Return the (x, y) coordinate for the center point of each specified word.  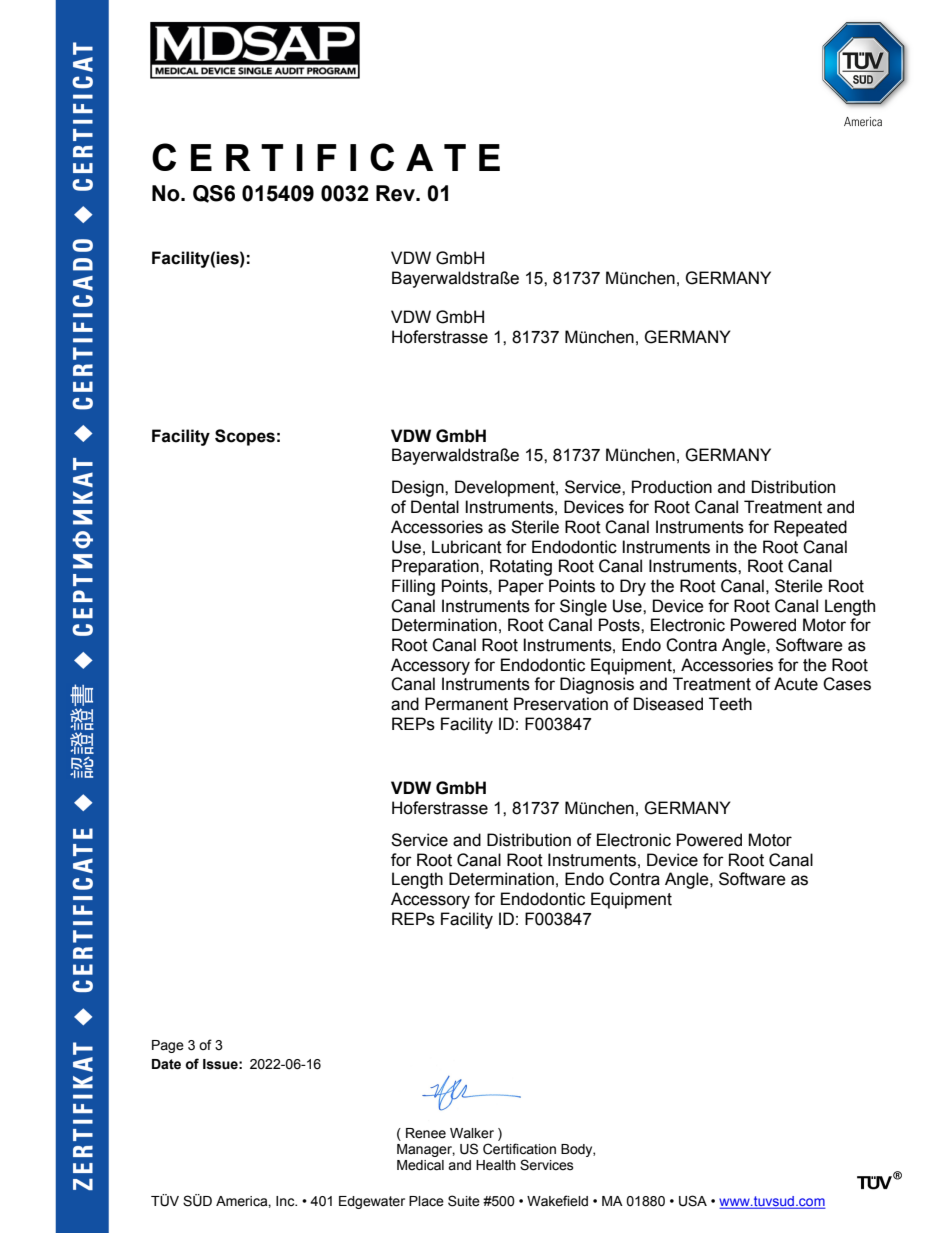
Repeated (810, 528)
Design (419, 488)
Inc (286, 1201)
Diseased (668, 704)
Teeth (730, 704)
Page (168, 1046)
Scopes (245, 437)
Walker (472, 1133)
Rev (396, 193)
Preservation (561, 704)
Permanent (466, 704)
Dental (435, 507)
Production (672, 487)
